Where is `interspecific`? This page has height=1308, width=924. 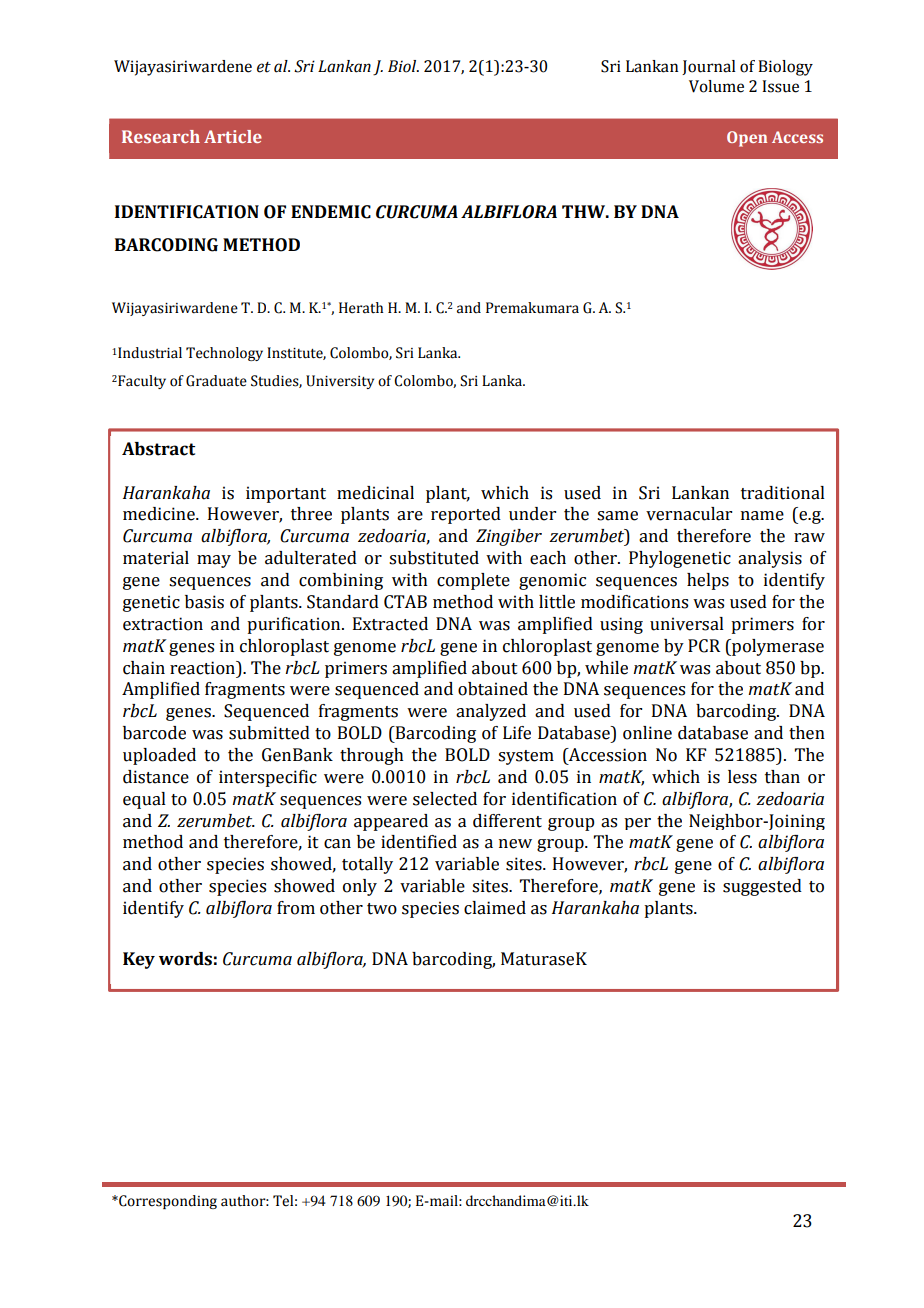 interspecific is located at coordinates (268, 778).
